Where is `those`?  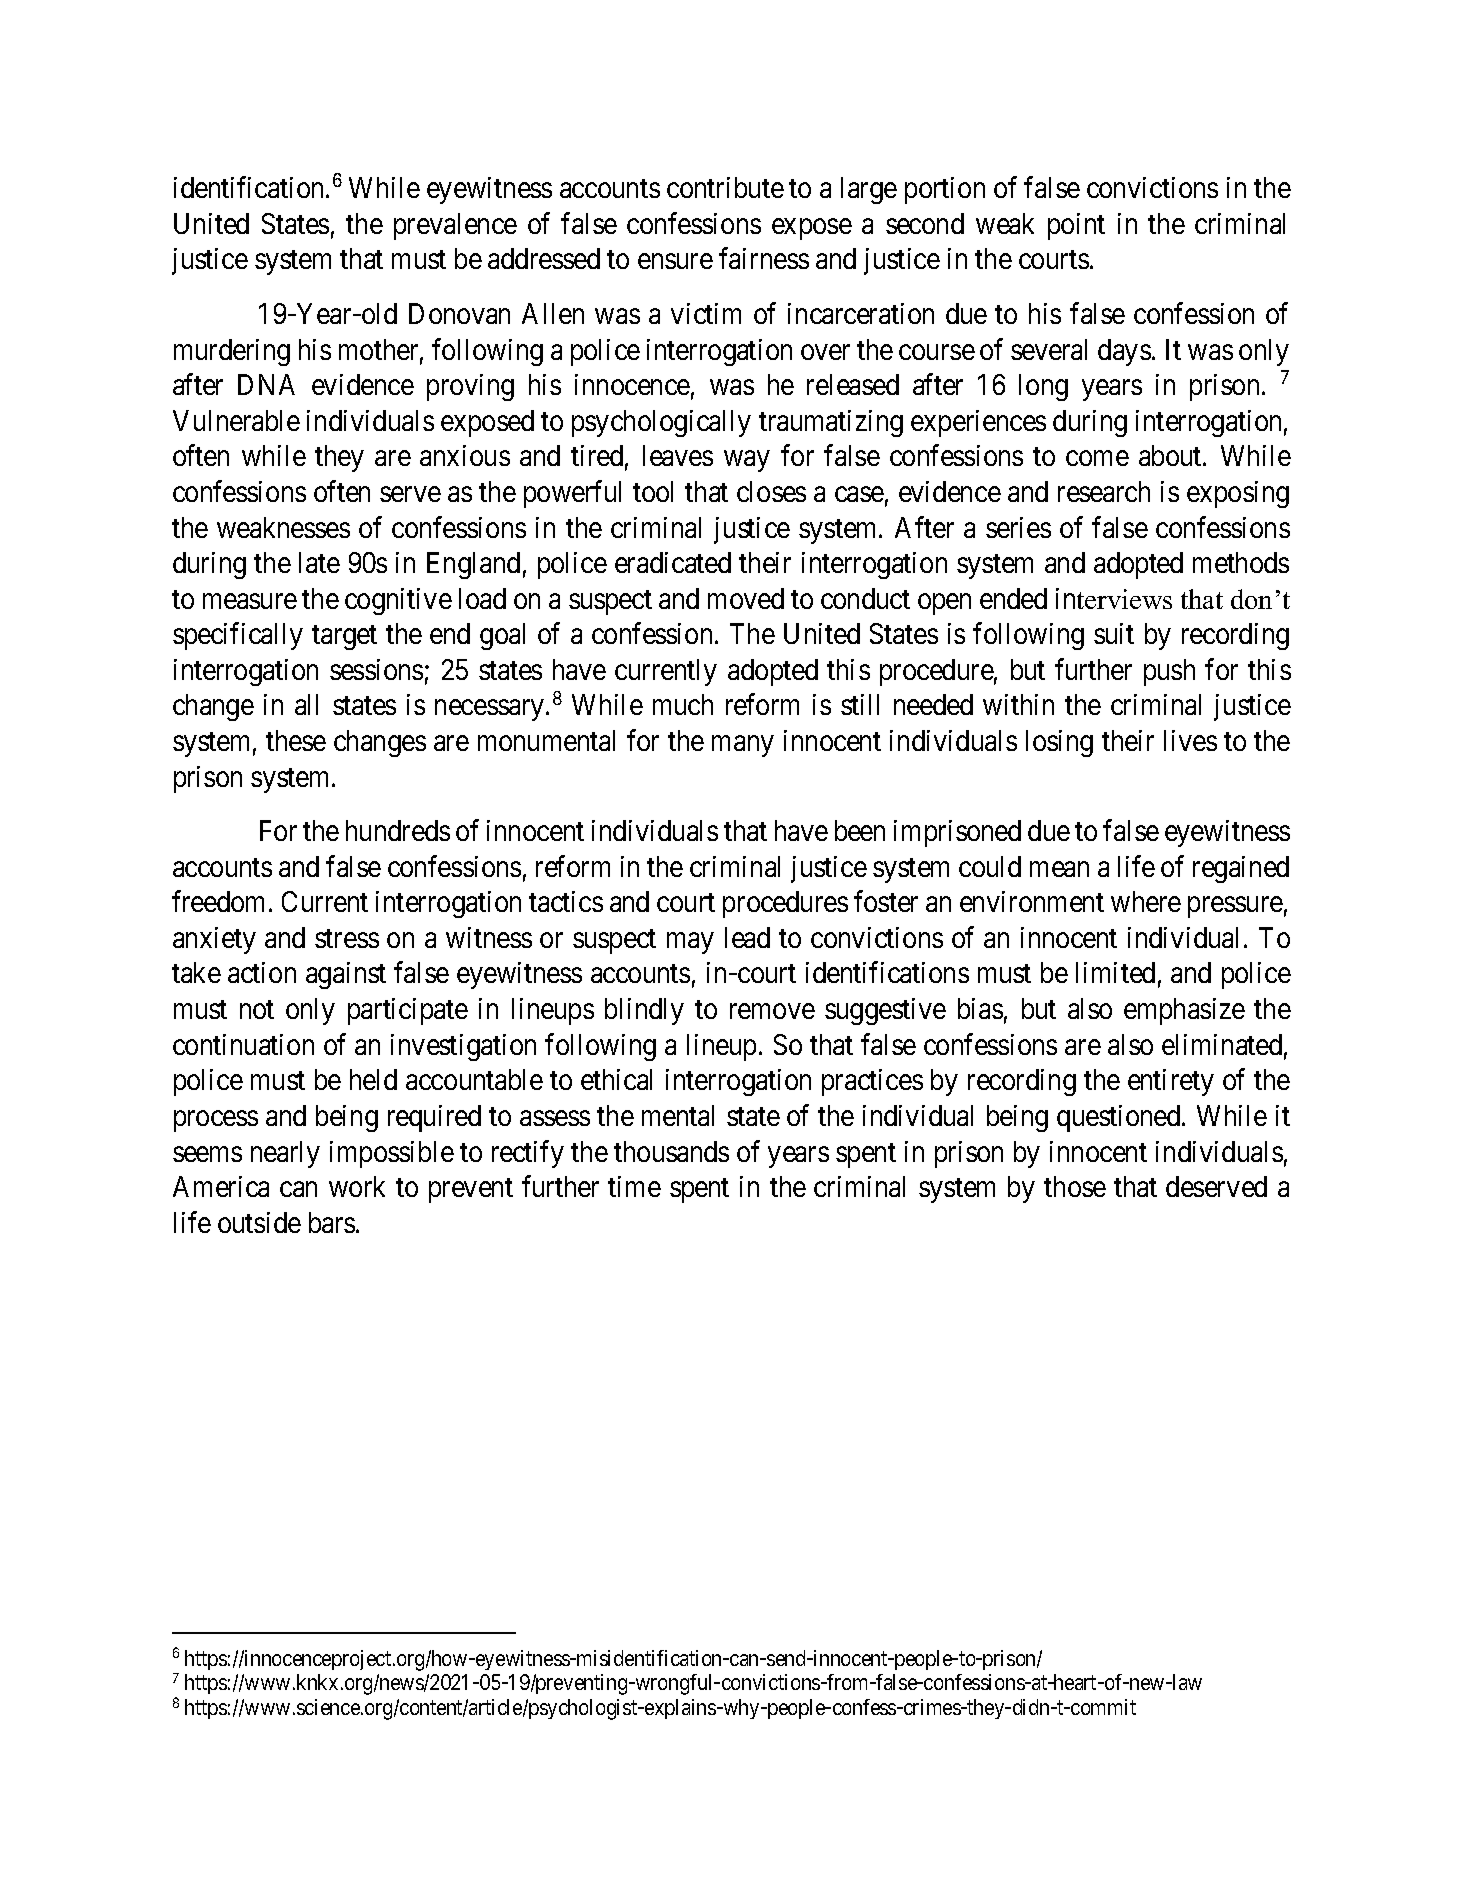
those is located at coordinates (1075, 1186).
